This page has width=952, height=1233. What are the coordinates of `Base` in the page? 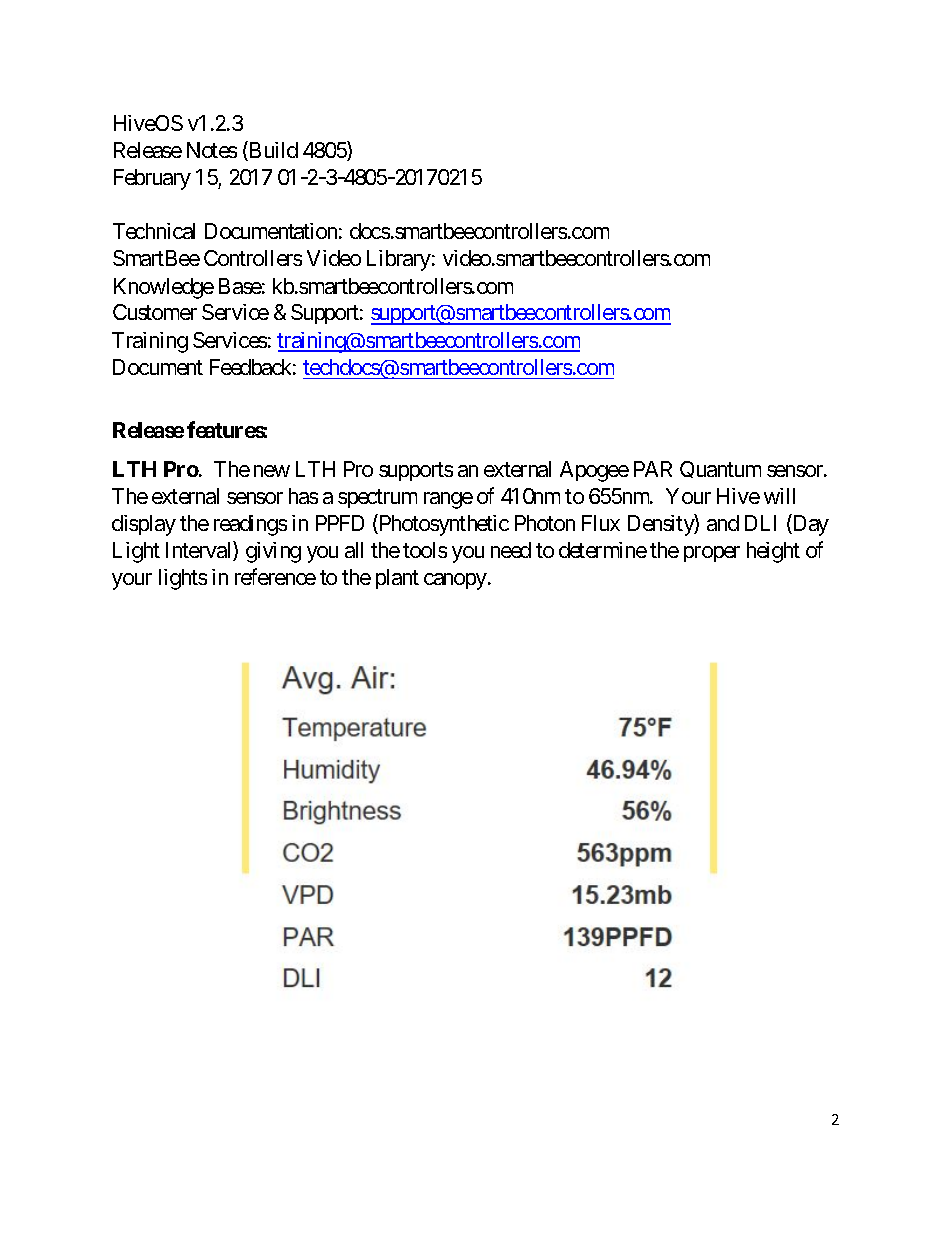 It's located at (240, 286).
